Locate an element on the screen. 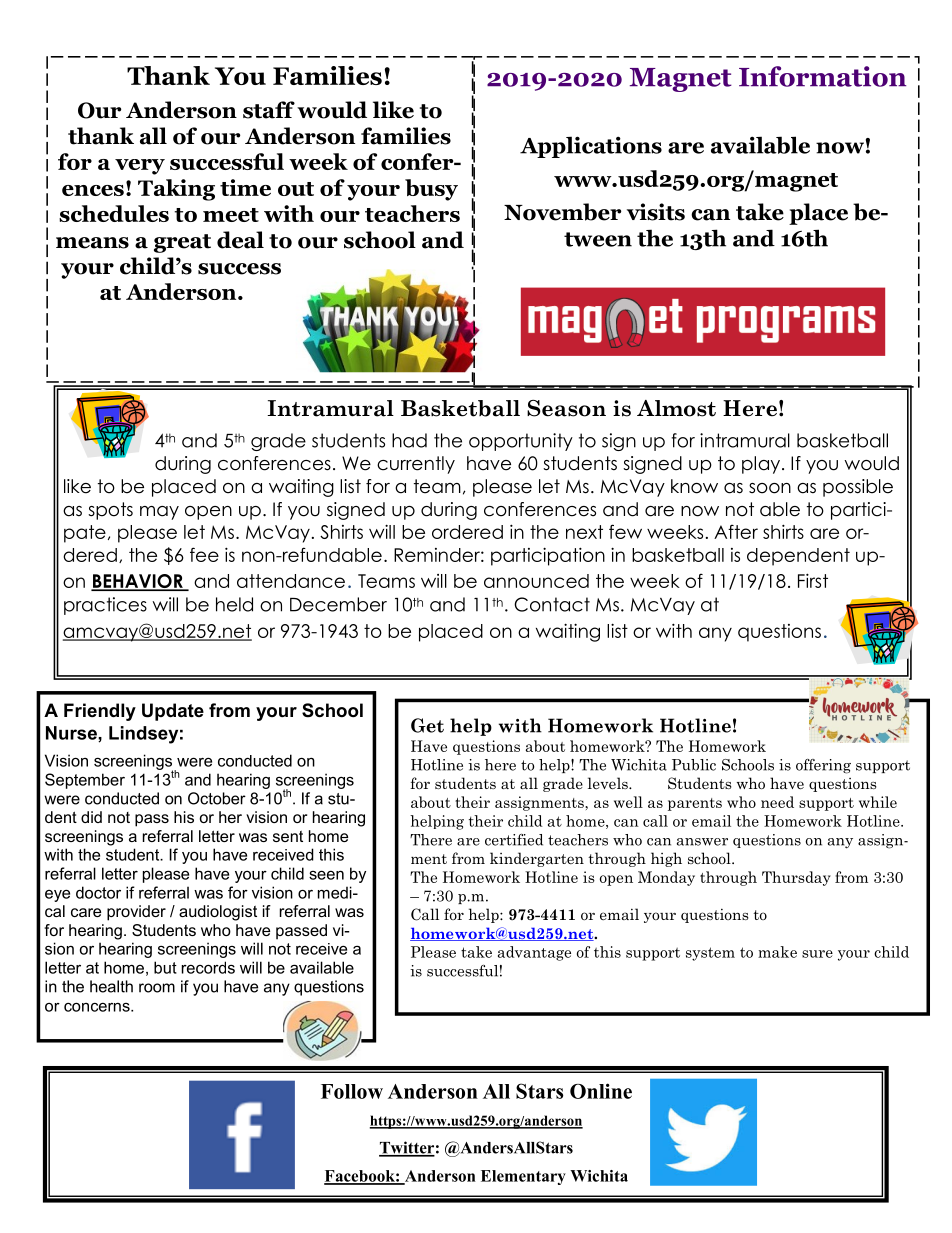  very is located at coordinates (140, 167).
